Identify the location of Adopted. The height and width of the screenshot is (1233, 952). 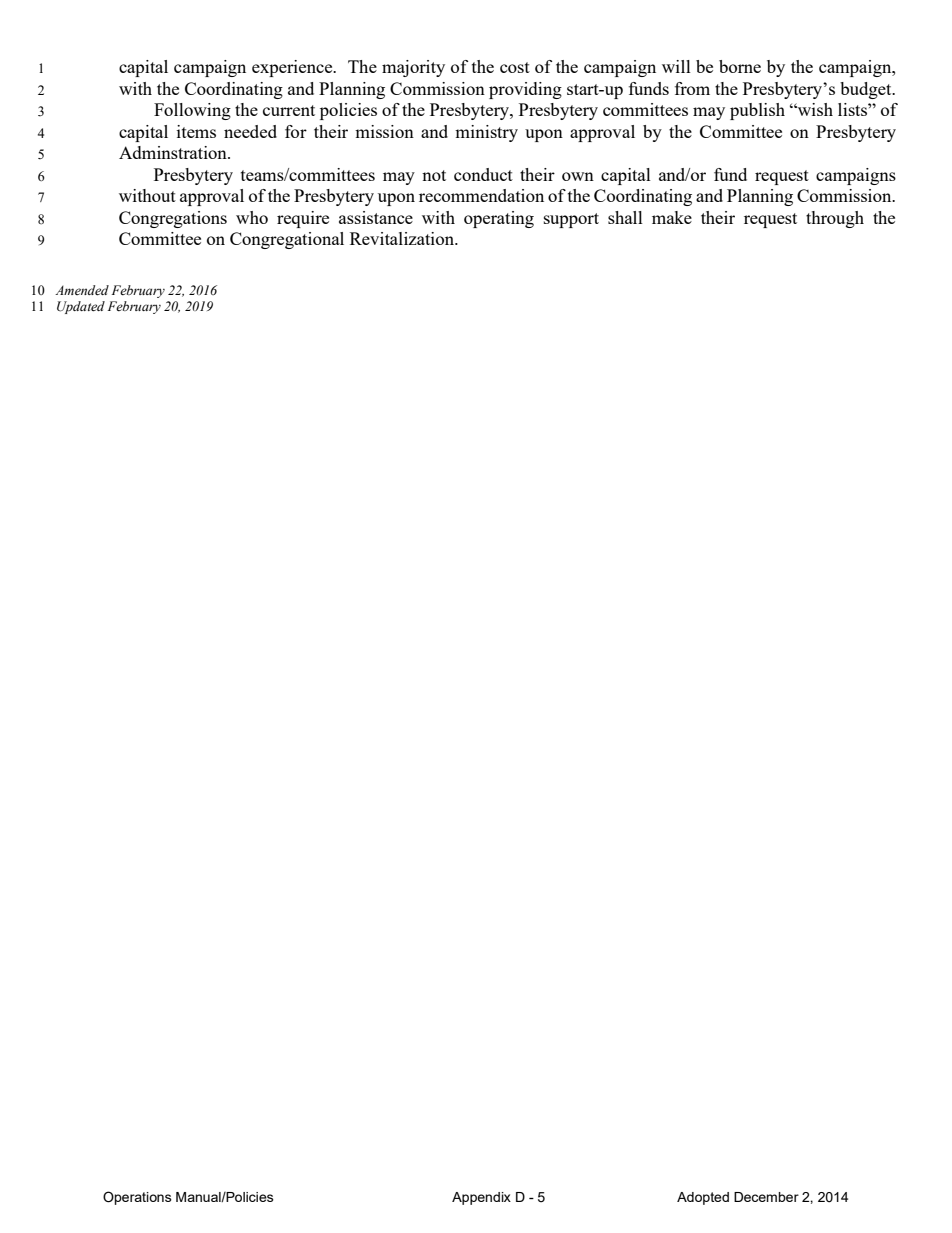
(703, 1198).
